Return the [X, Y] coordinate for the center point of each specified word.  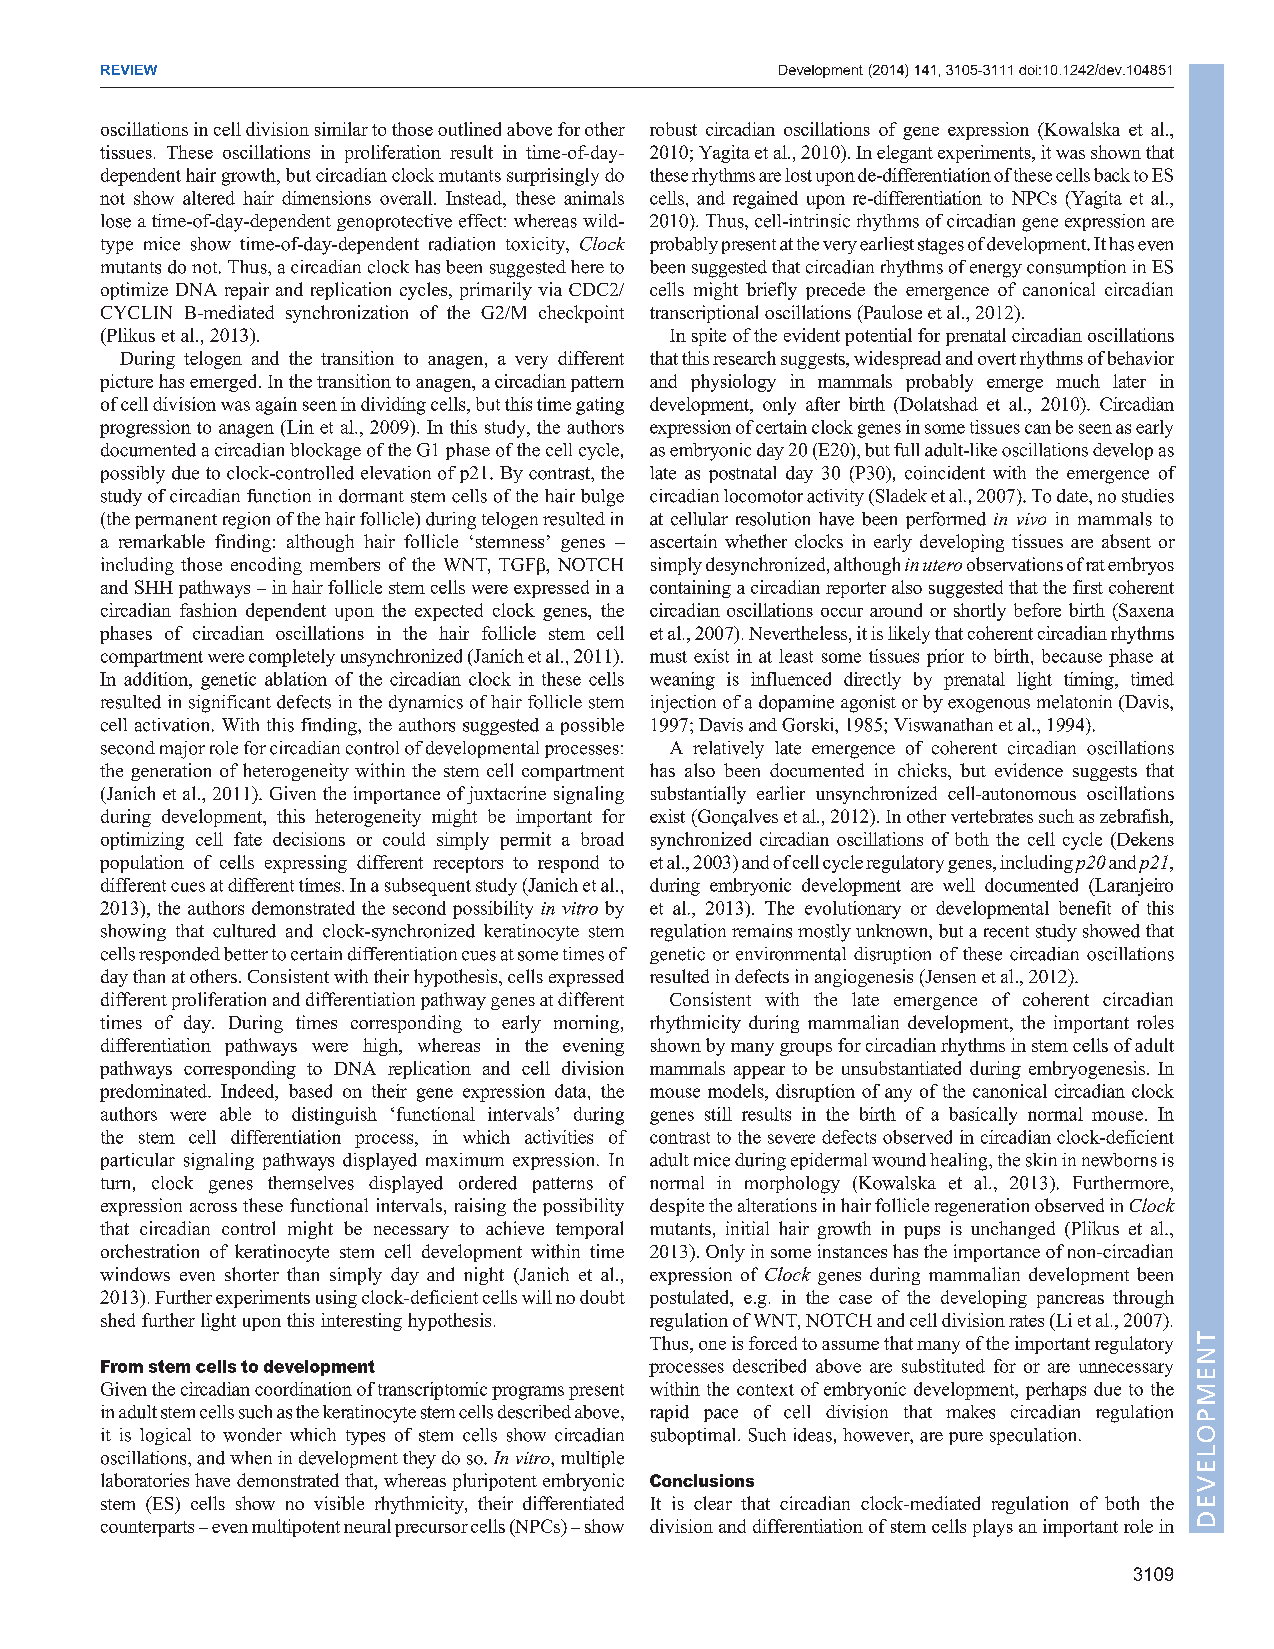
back [1112, 175]
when [251, 1458]
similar [341, 129]
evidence [1029, 770]
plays [993, 1528]
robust [673, 129]
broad [602, 839]
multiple [592, 1459]
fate [248, 839]
